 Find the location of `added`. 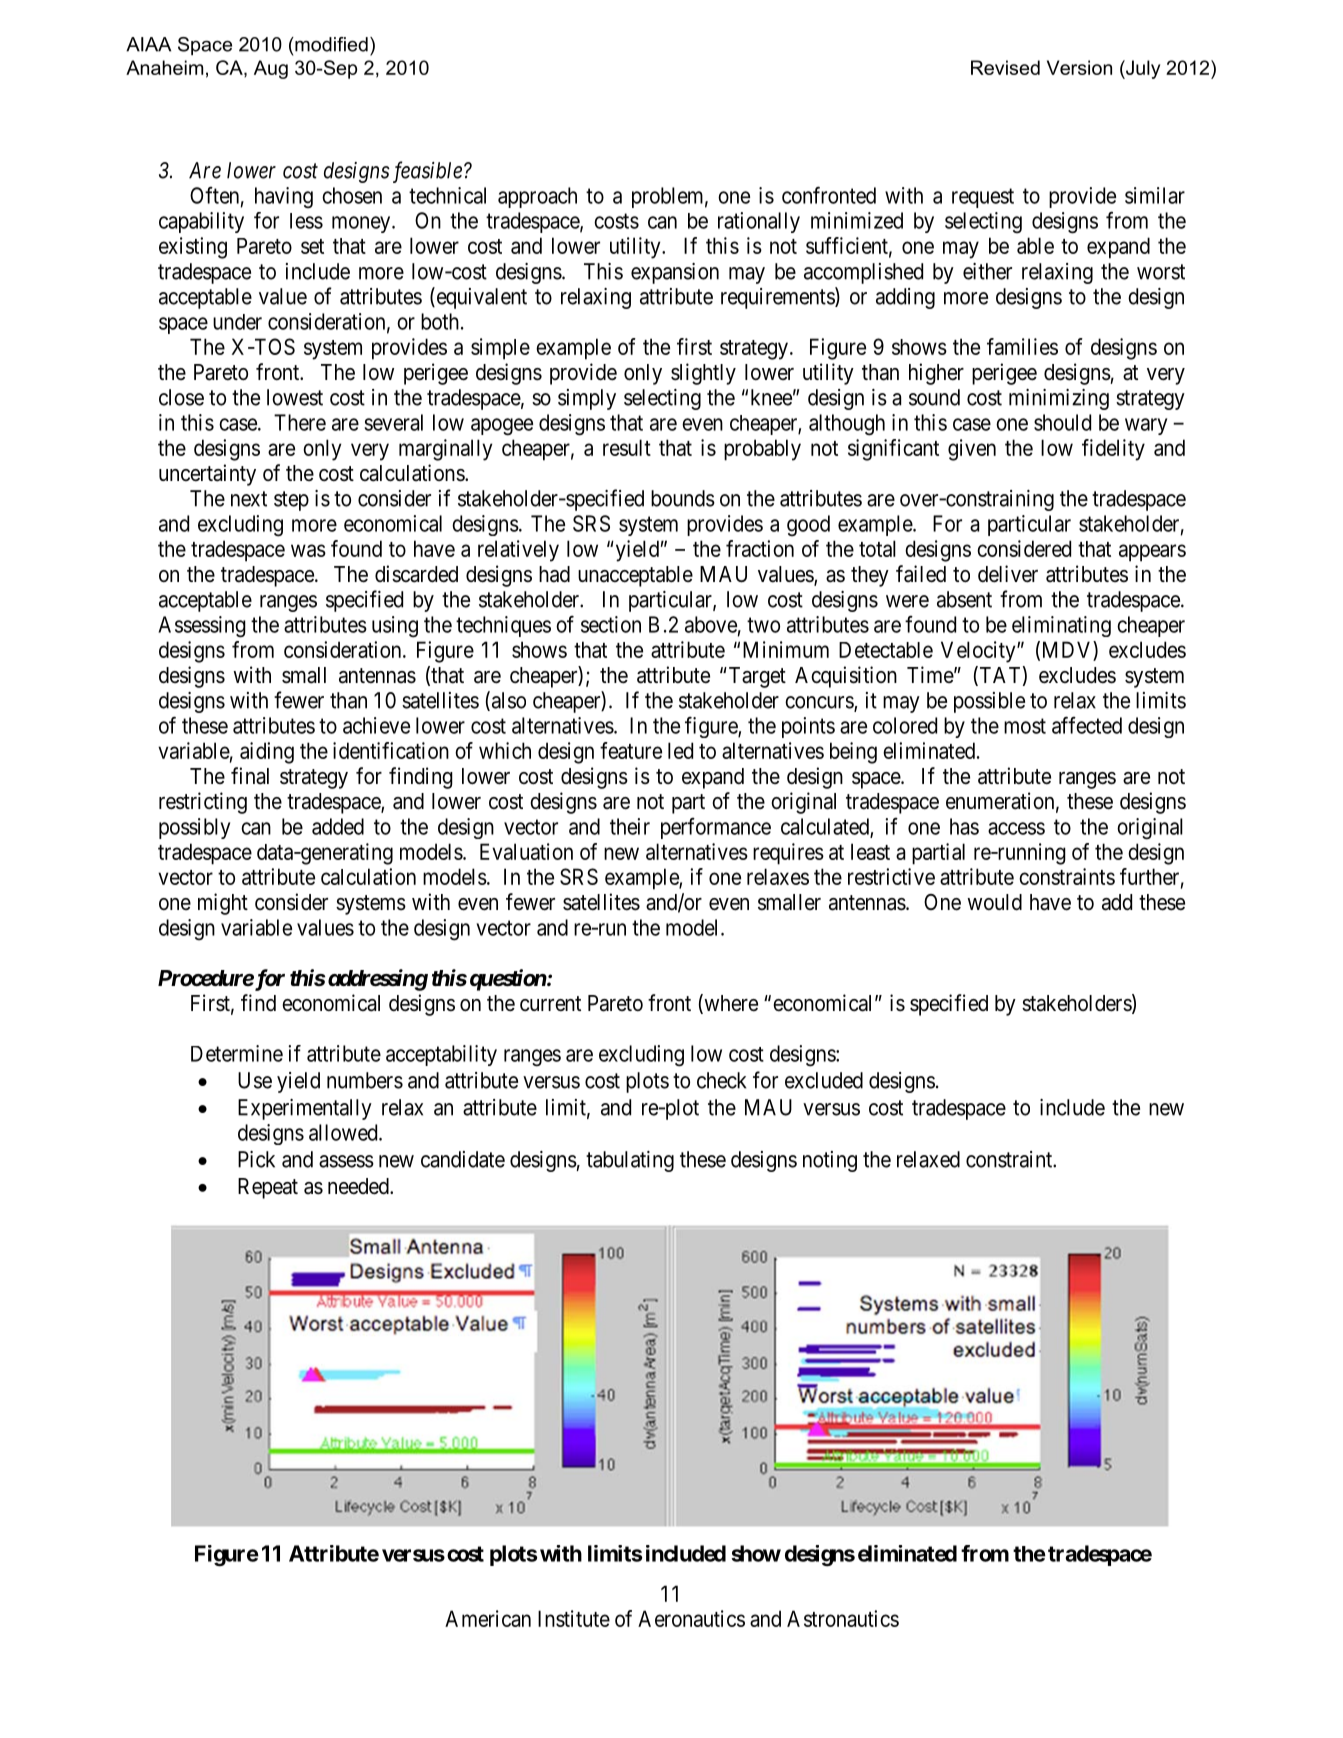

added is located at coordinates (338, 826).
